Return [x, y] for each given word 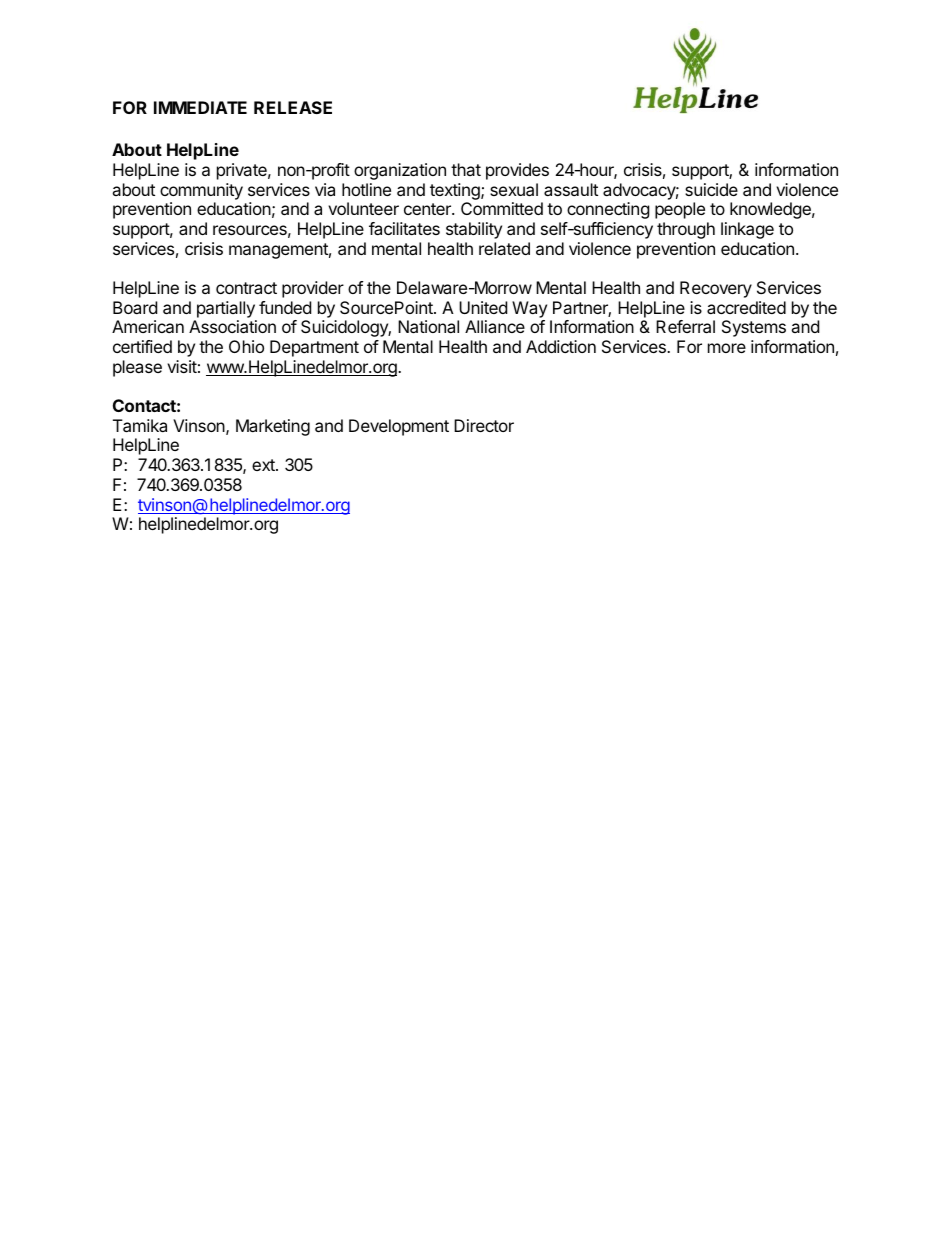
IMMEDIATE [200, 107]
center [428, 209]
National [428, 326]
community [201, 191]
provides [517, 171]
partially [226, 309]
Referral [685, 326]
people [680, 210]
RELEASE [293, 107]
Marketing [273, 427]
